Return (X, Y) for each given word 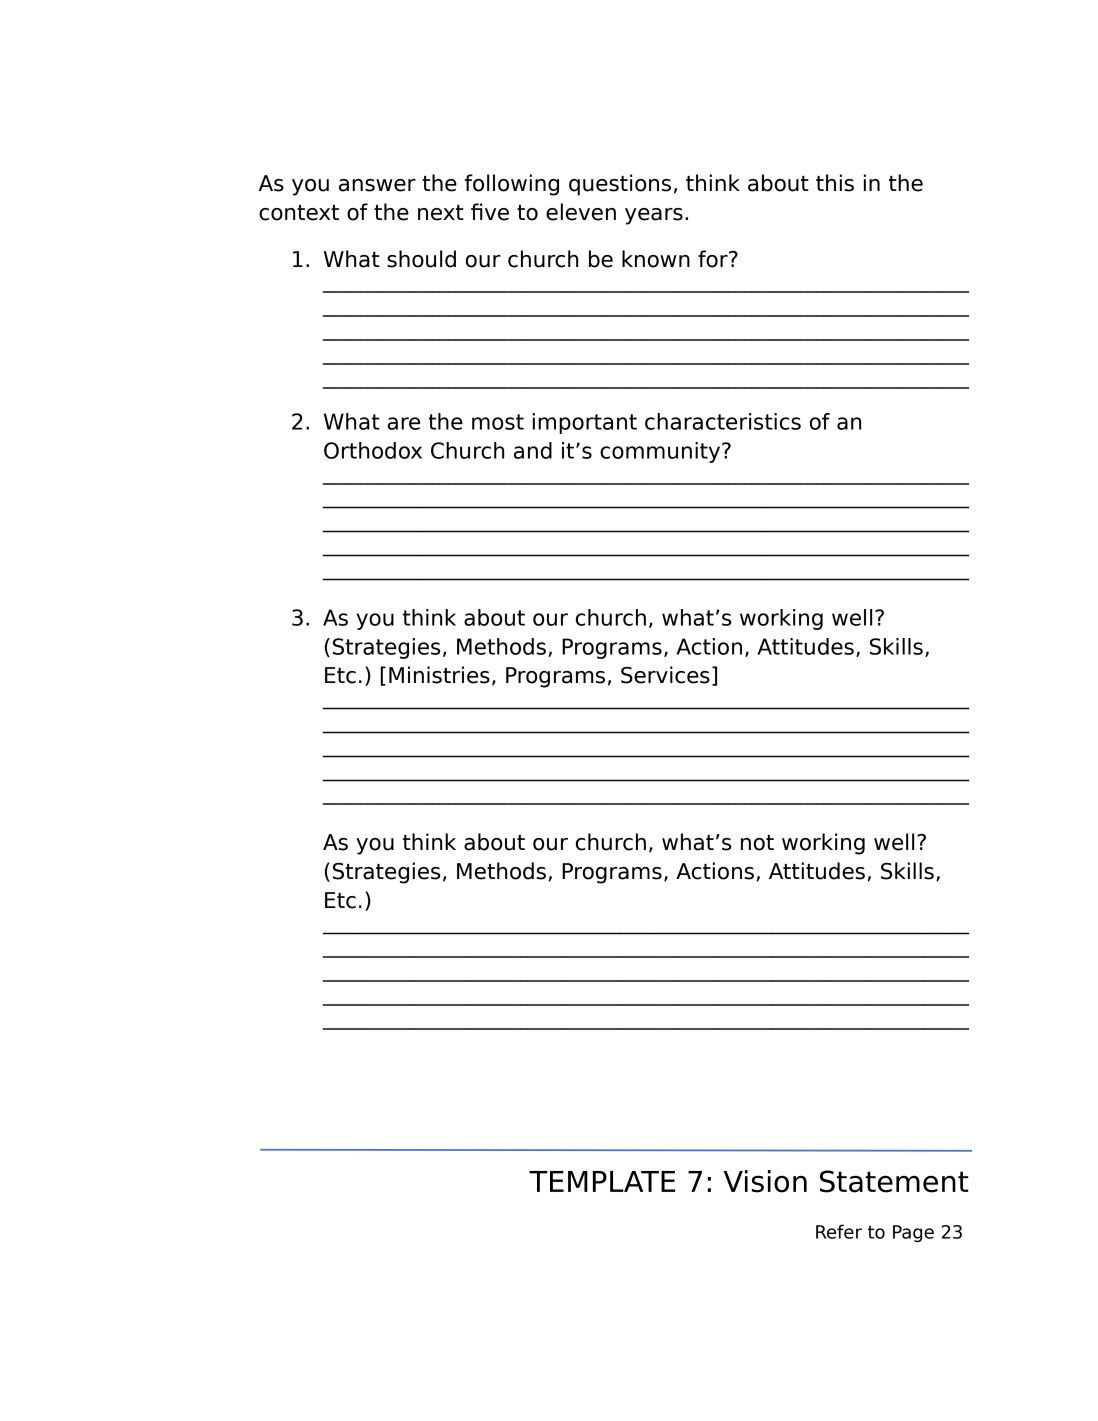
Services (665, 675)
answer (377, 185)
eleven (581, 212)
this (835, 183)
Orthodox (373, 450)
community (661, 452)
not (757, 843)
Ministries (439, 675)
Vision (765, 1181)
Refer (839, 1231)
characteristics (723, 421)
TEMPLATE (602, 1181)
